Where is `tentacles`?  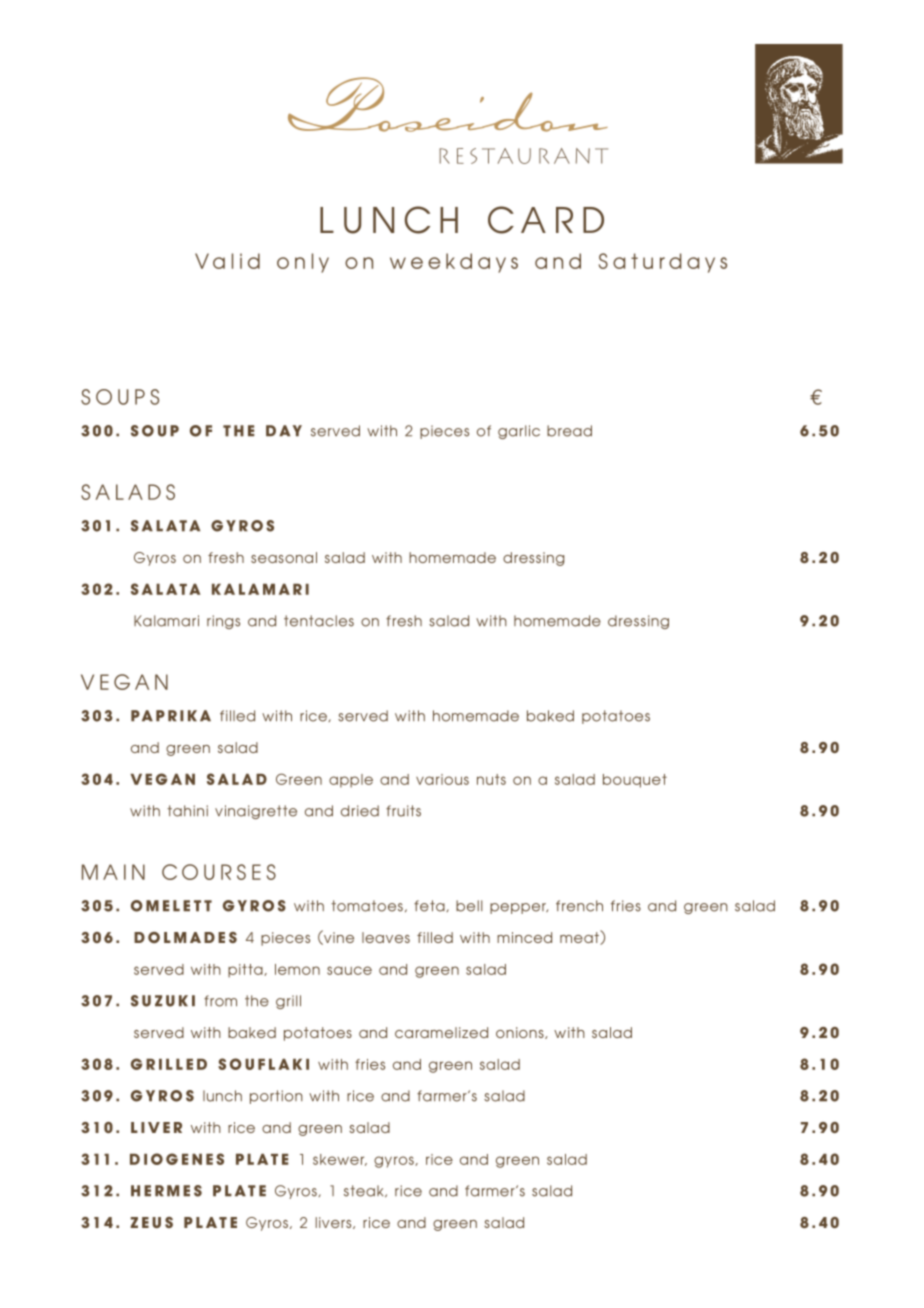 tentacles is located at coordinates (319, 621).
